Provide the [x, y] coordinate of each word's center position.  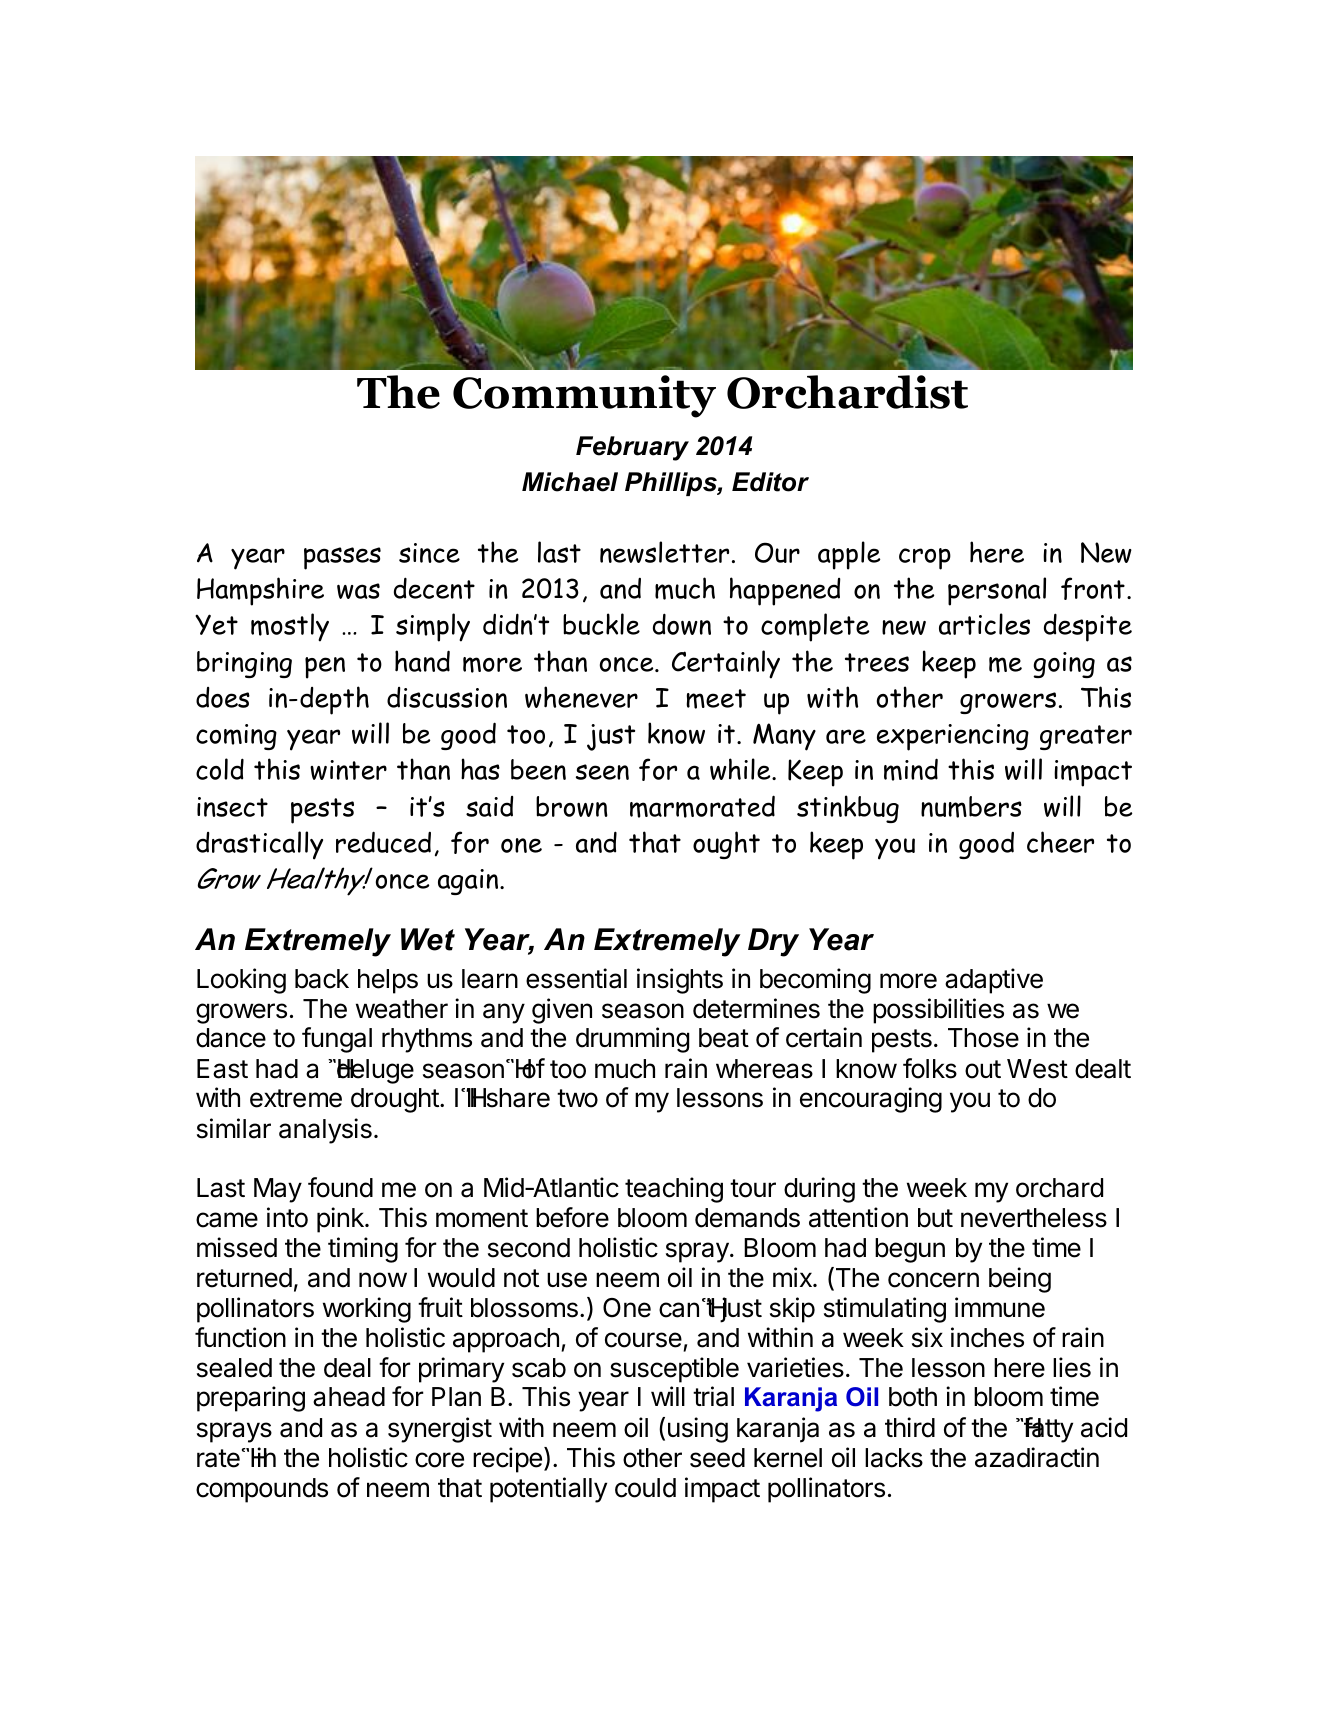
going [1064, 665]
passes [342, 558]
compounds [262, 1490]
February [632, 448]
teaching [674, 1190]
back [322, 979]
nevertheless [1034, 1218]
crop [925, 559]
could [645, 1488]
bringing [244, 664]
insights [680, 981]
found [340, 1187]
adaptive [994, 981]
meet [716, 699]
